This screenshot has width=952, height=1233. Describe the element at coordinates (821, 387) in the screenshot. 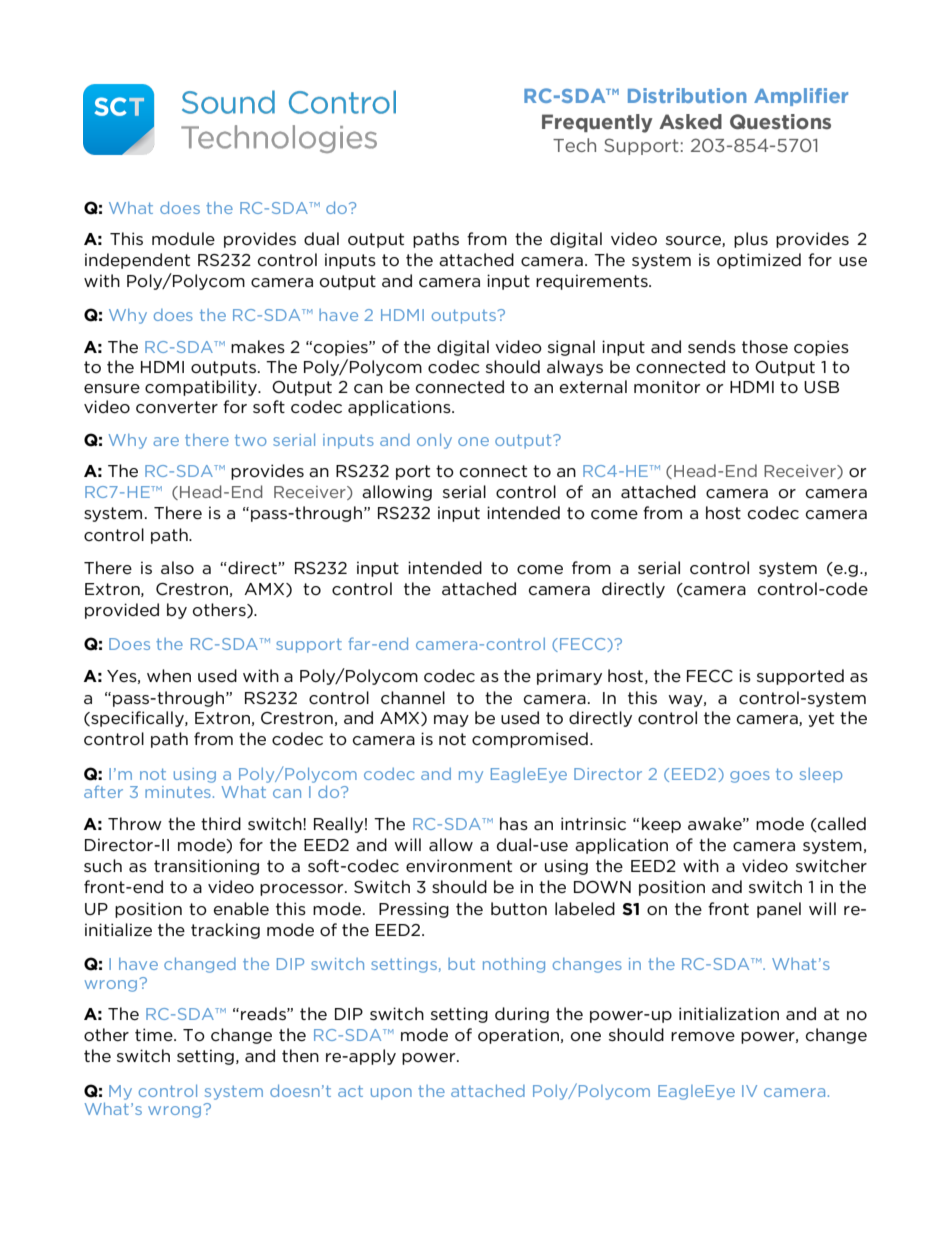

I see `USB` at that location.
